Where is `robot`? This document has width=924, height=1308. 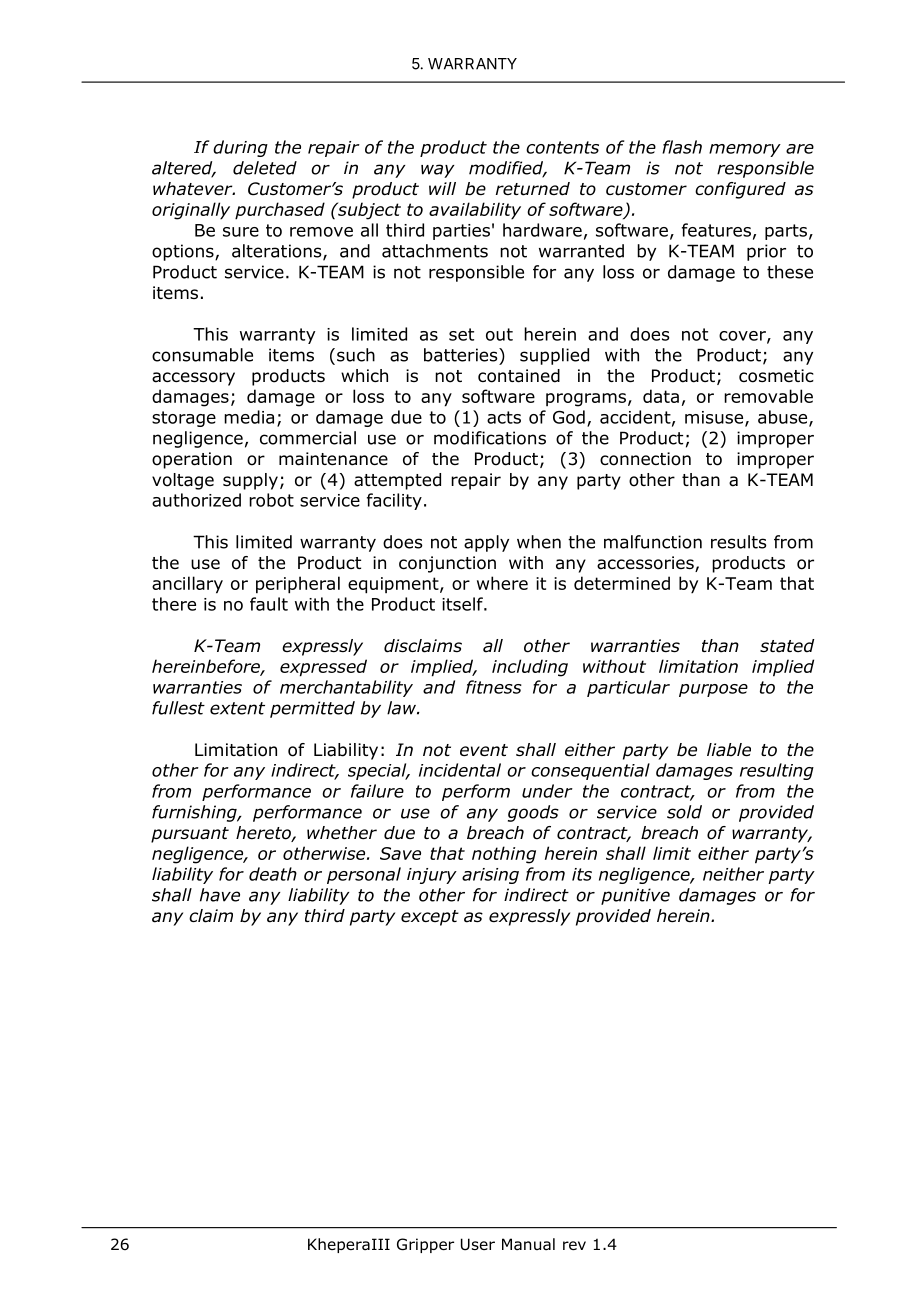 robot is located at coordinates (271, 500).
